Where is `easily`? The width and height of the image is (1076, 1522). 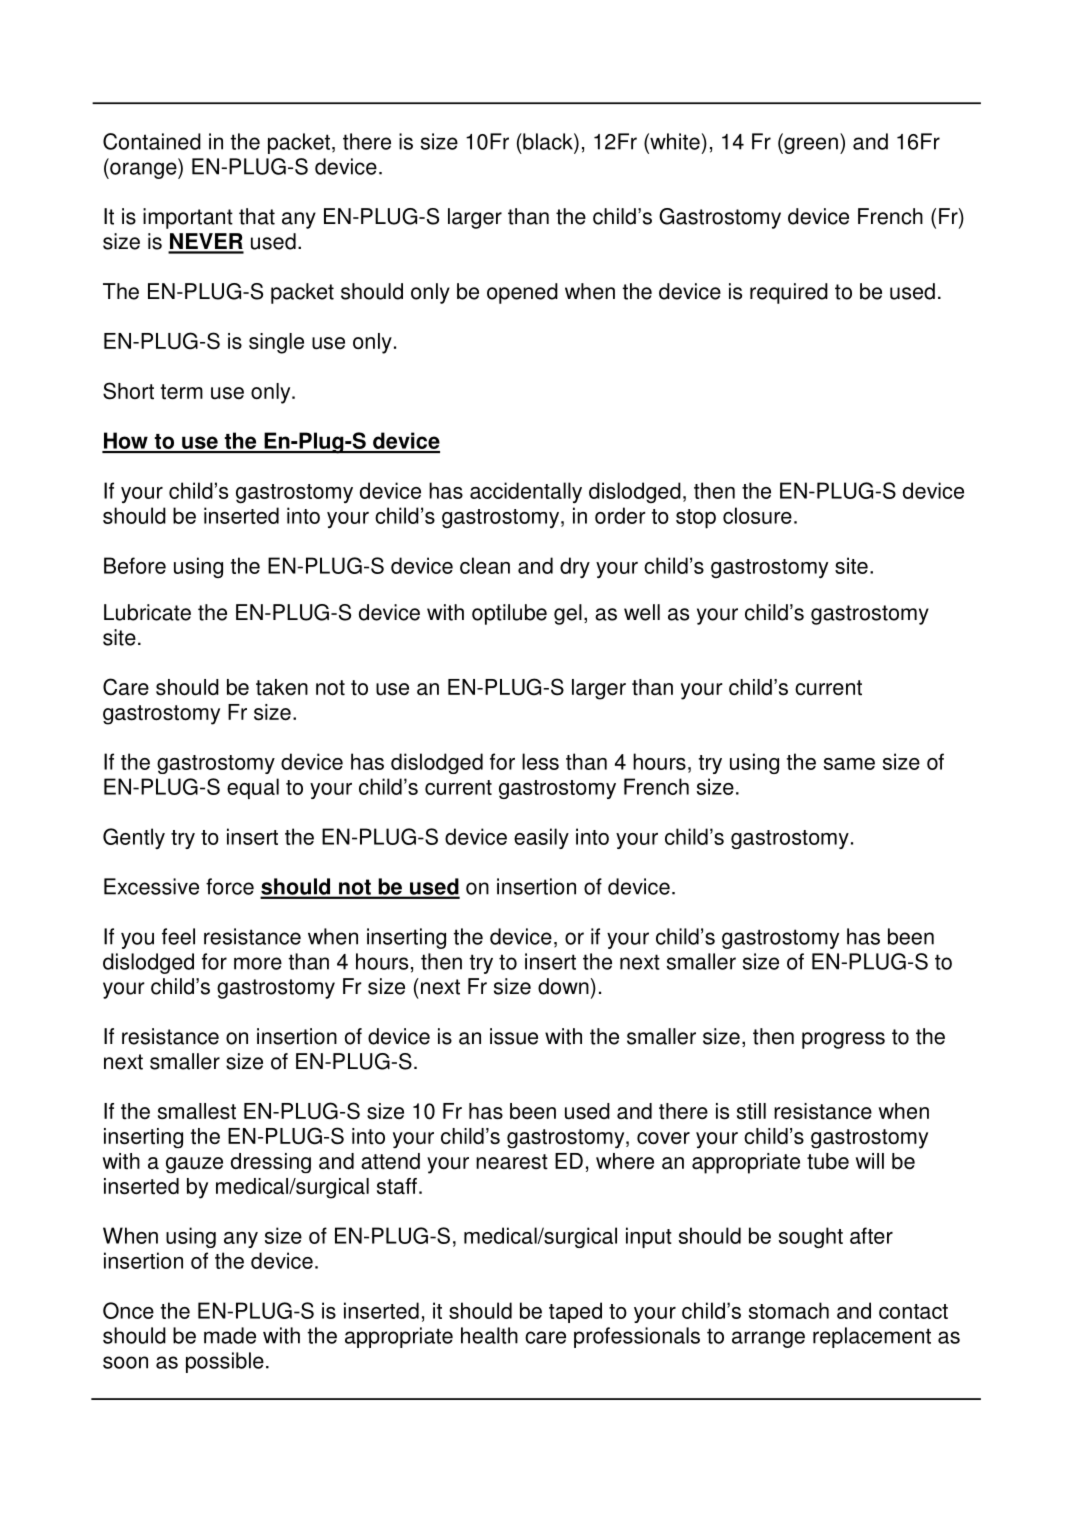
easily is located at coordinates (541, 838).
